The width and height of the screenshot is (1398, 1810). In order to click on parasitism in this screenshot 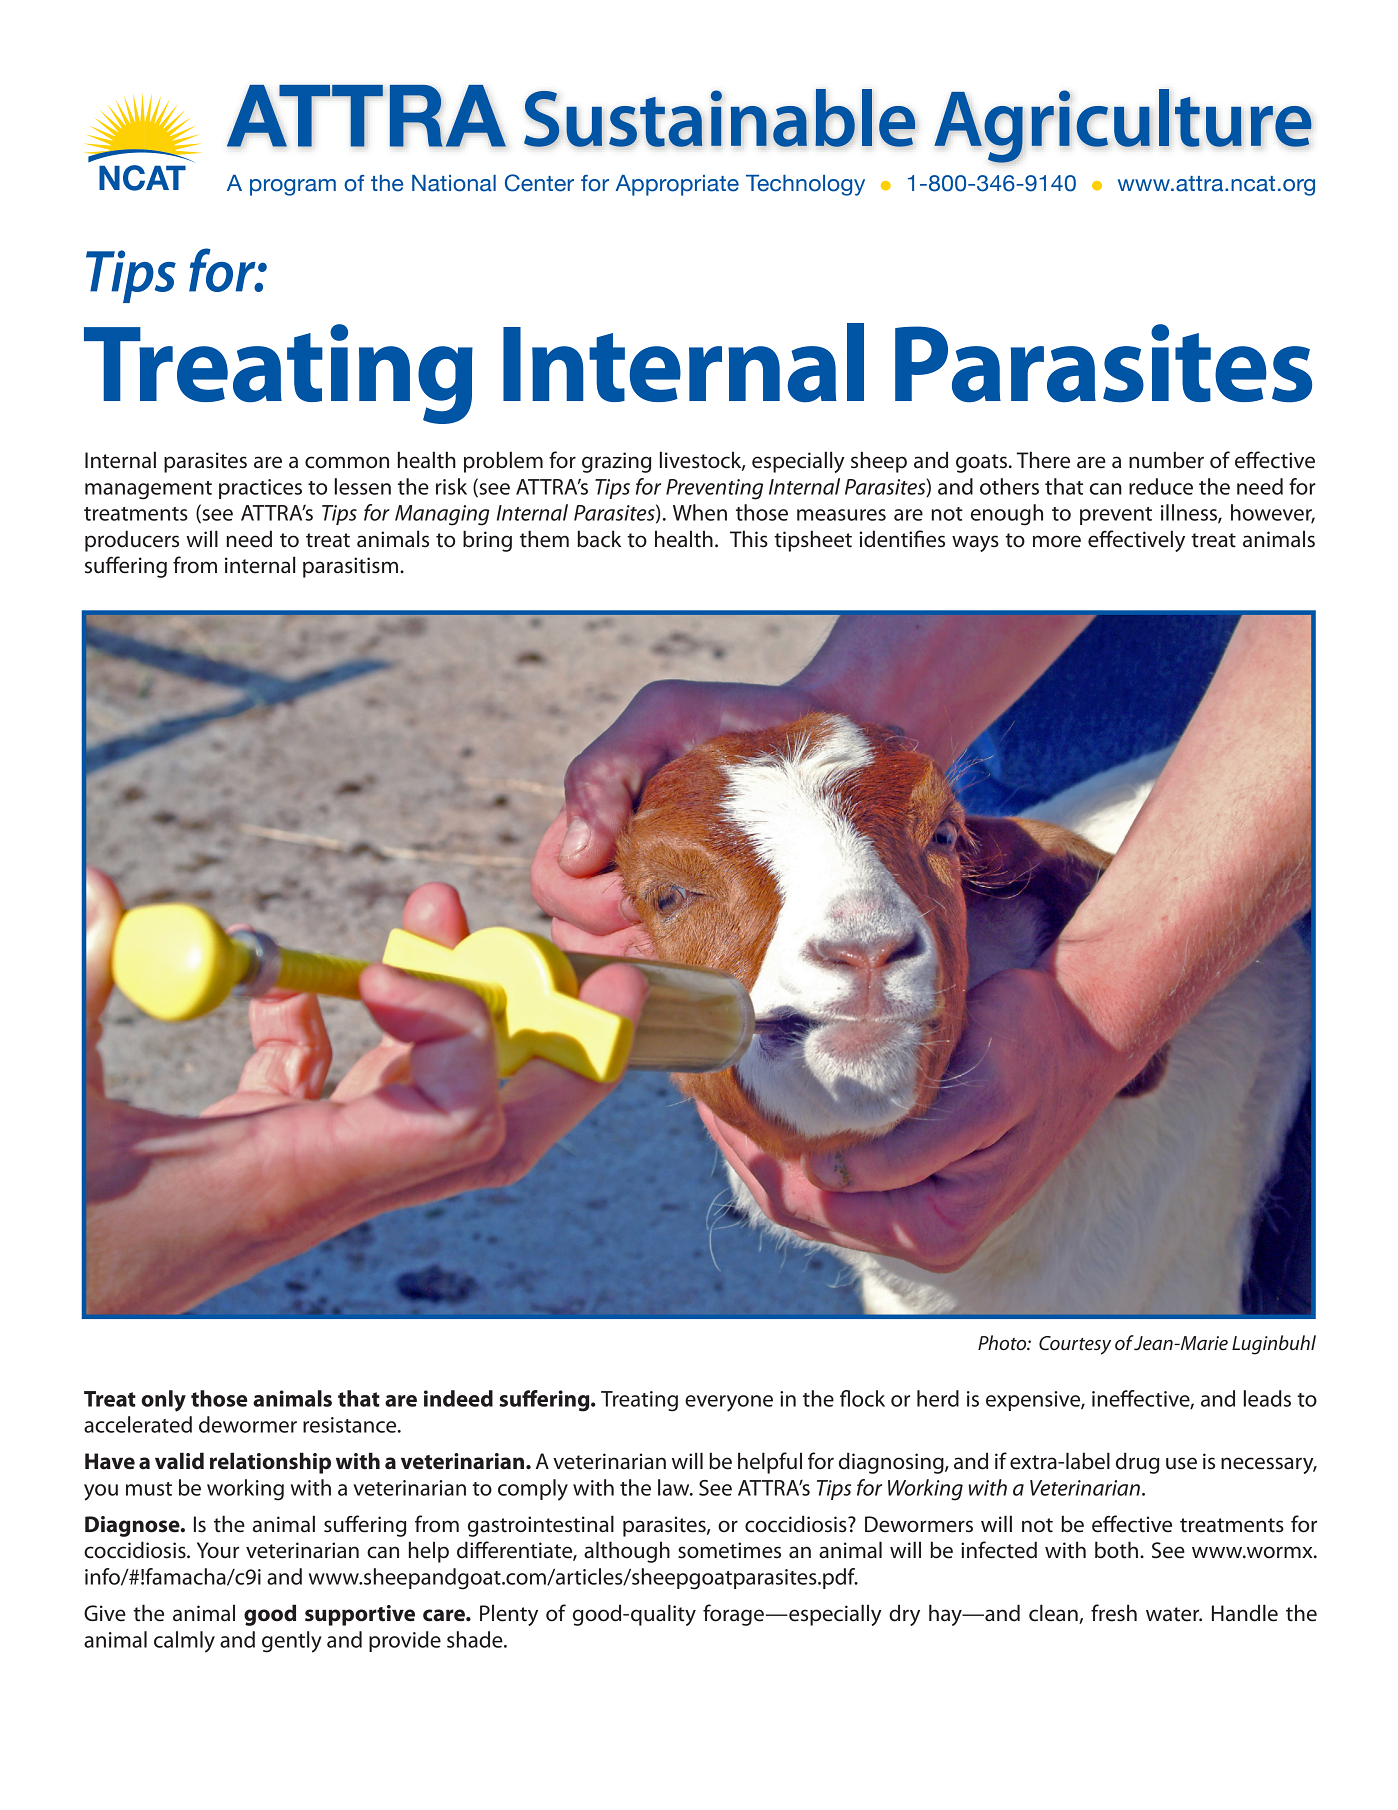, I will do `click(350, 567)`.
